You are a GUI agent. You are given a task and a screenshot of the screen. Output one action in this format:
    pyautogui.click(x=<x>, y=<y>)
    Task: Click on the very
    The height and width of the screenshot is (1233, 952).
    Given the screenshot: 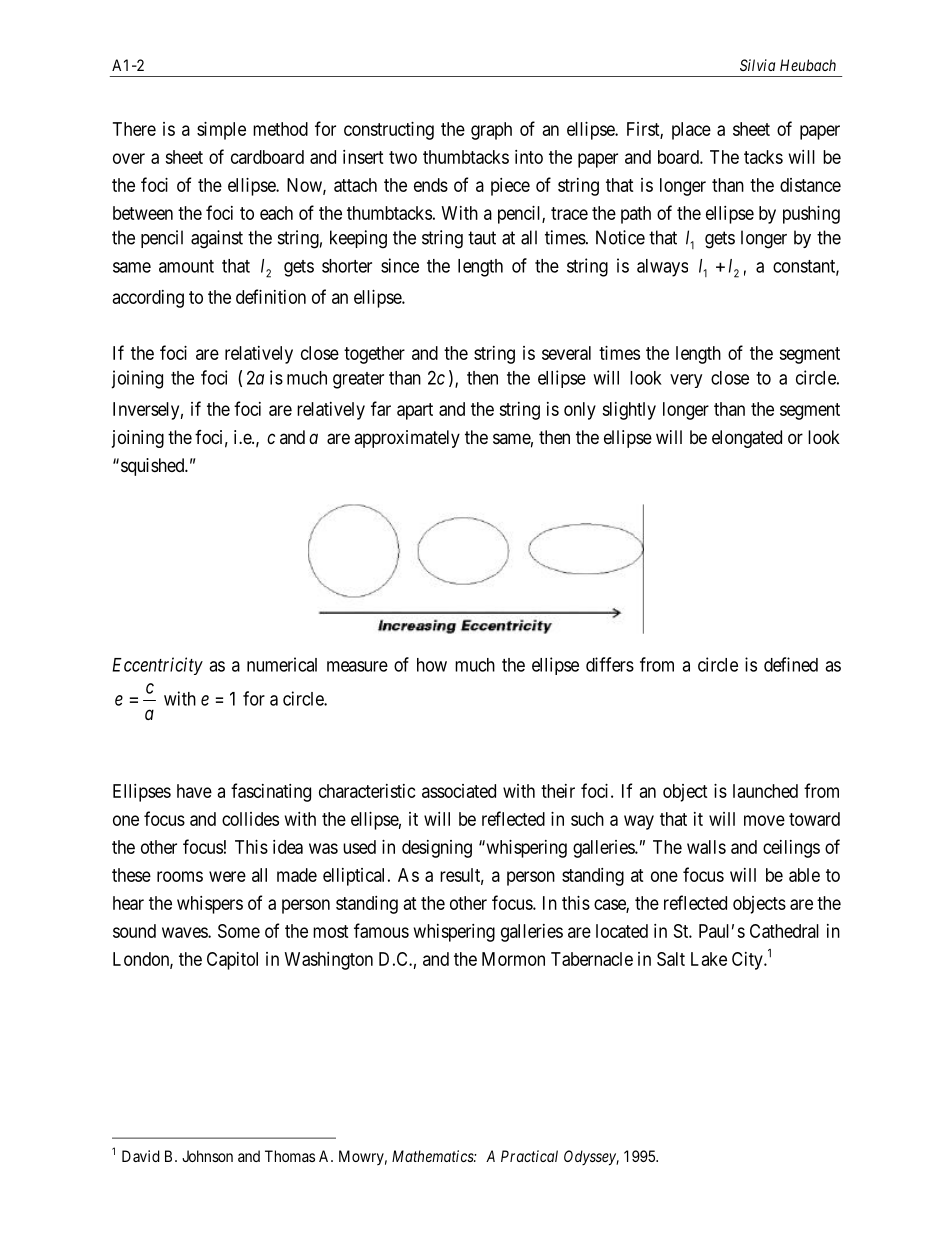 What is the action you would take?
    pyautogui.click(x=686, y=381)
